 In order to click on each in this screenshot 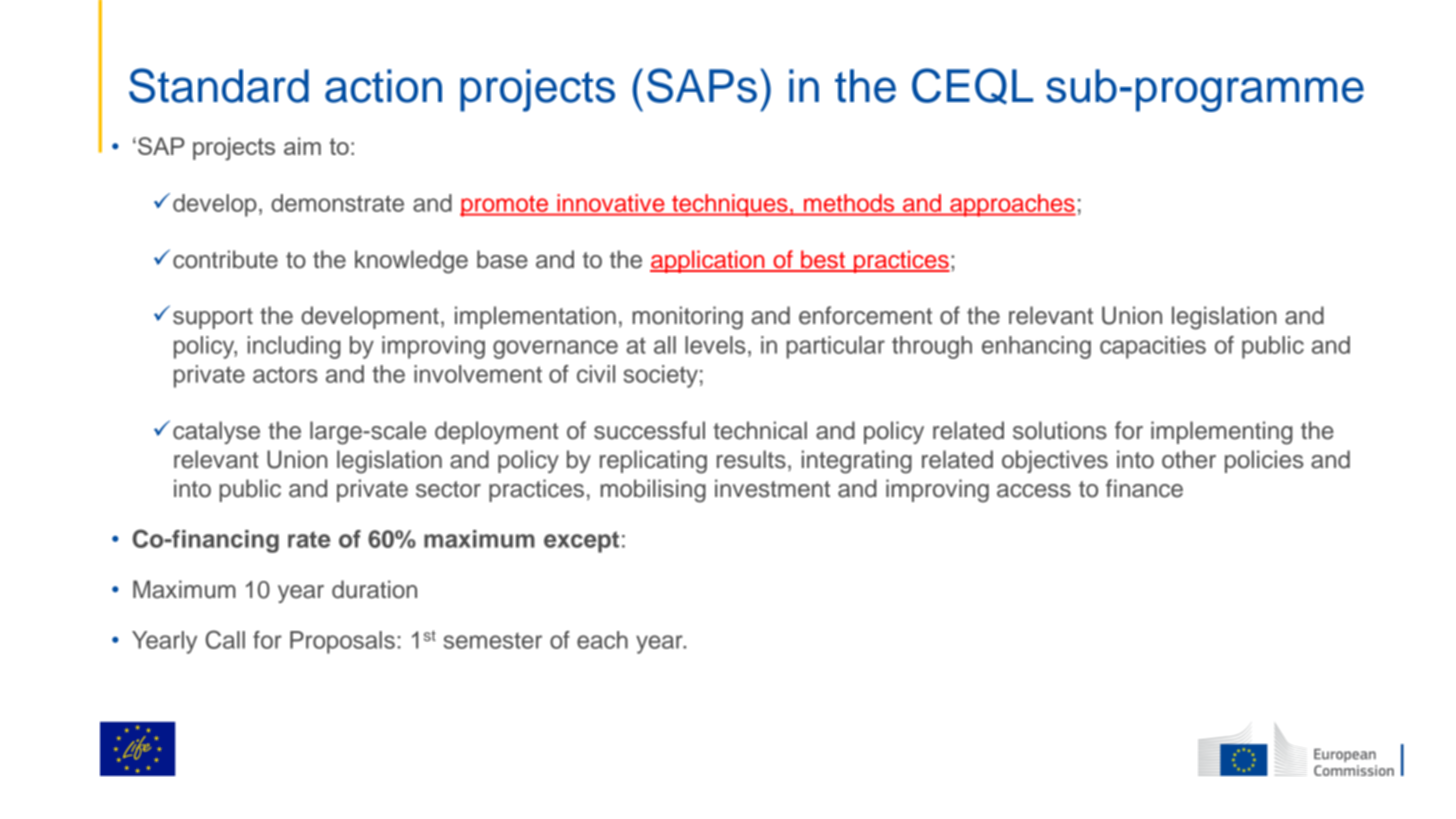, I will do `click(602, 640)`.
